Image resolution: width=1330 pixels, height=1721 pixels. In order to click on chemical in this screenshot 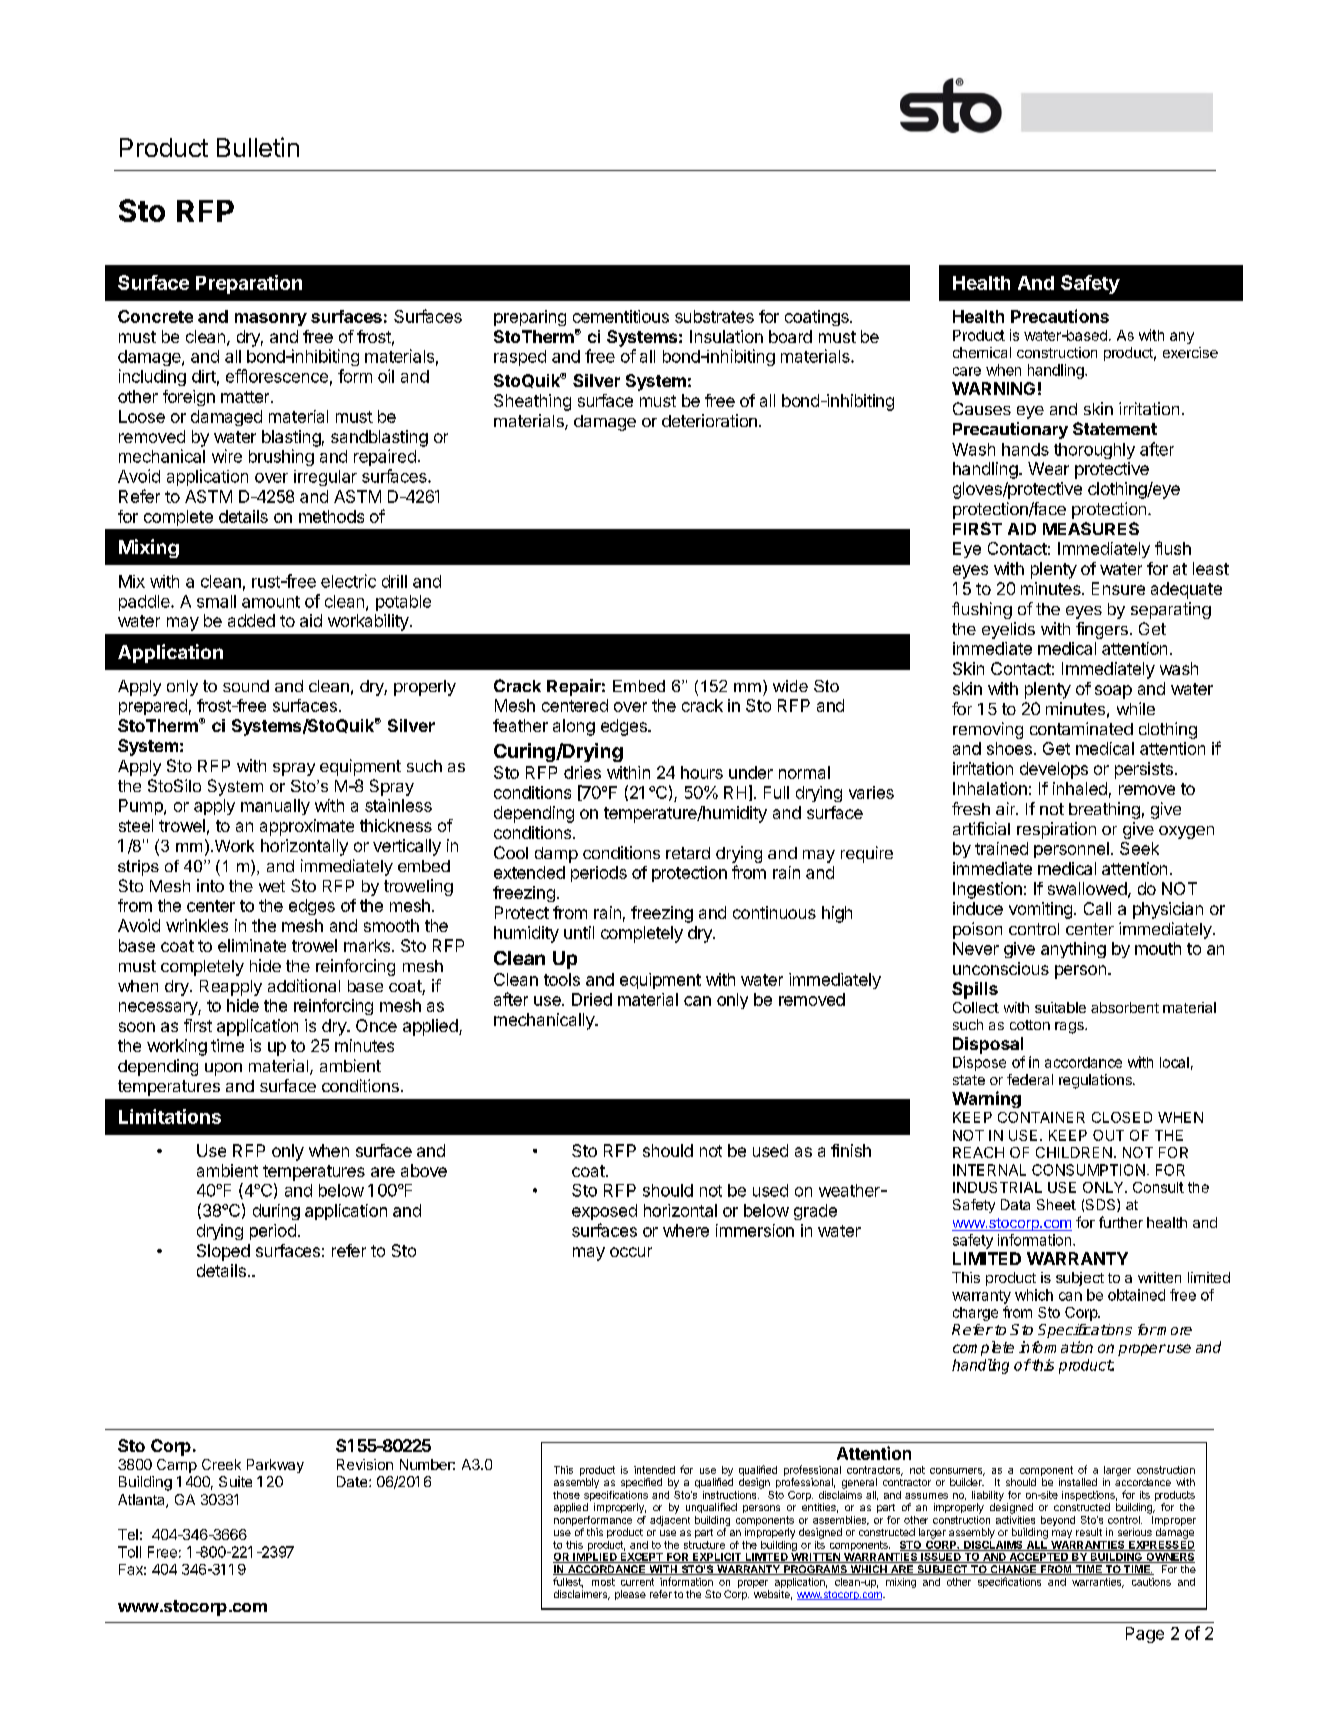, I will do `click(982, 352)`.
